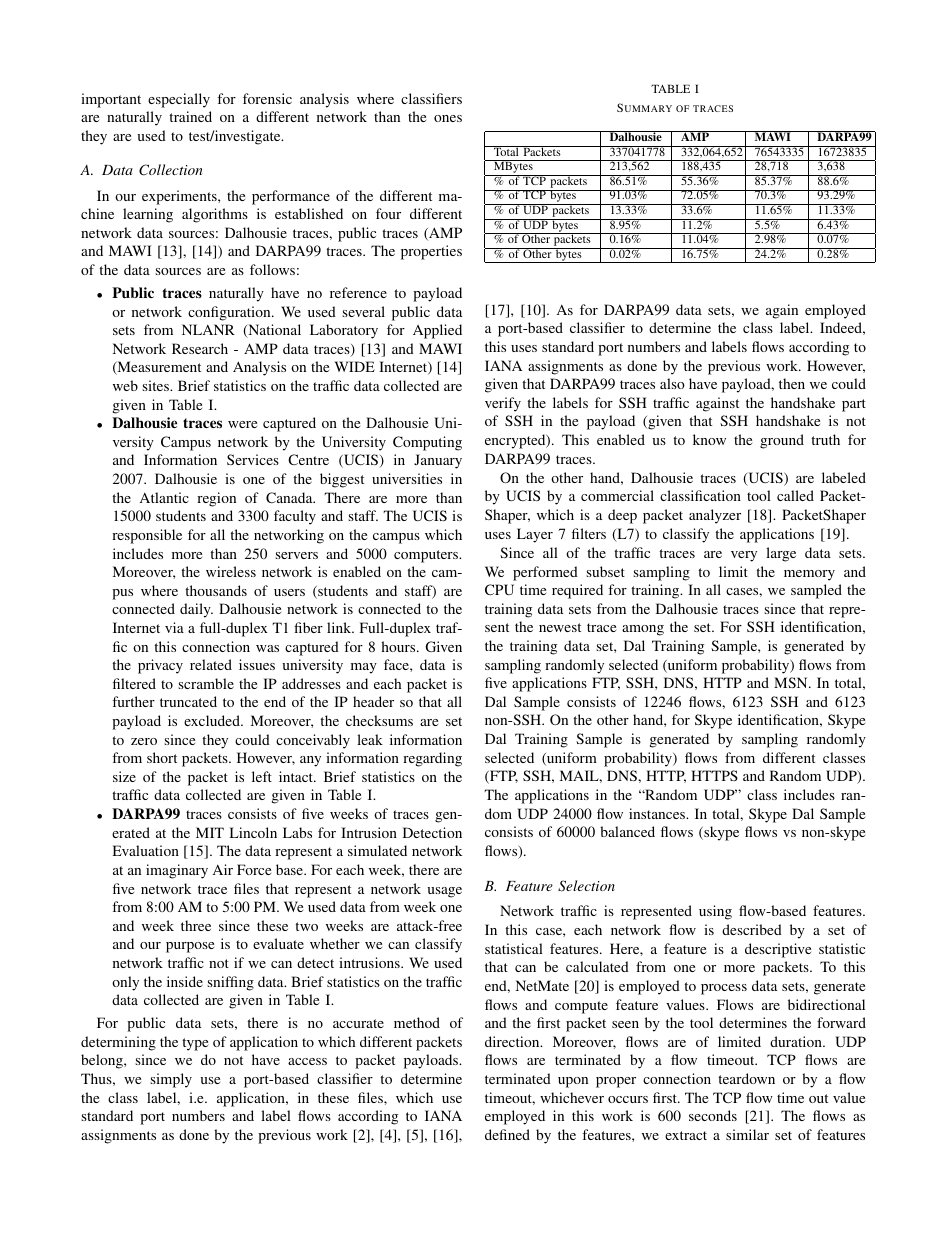  What do you see at coordinates (438, 461) in the screenshot?
I see `January` at bounding box center [438, 461].
